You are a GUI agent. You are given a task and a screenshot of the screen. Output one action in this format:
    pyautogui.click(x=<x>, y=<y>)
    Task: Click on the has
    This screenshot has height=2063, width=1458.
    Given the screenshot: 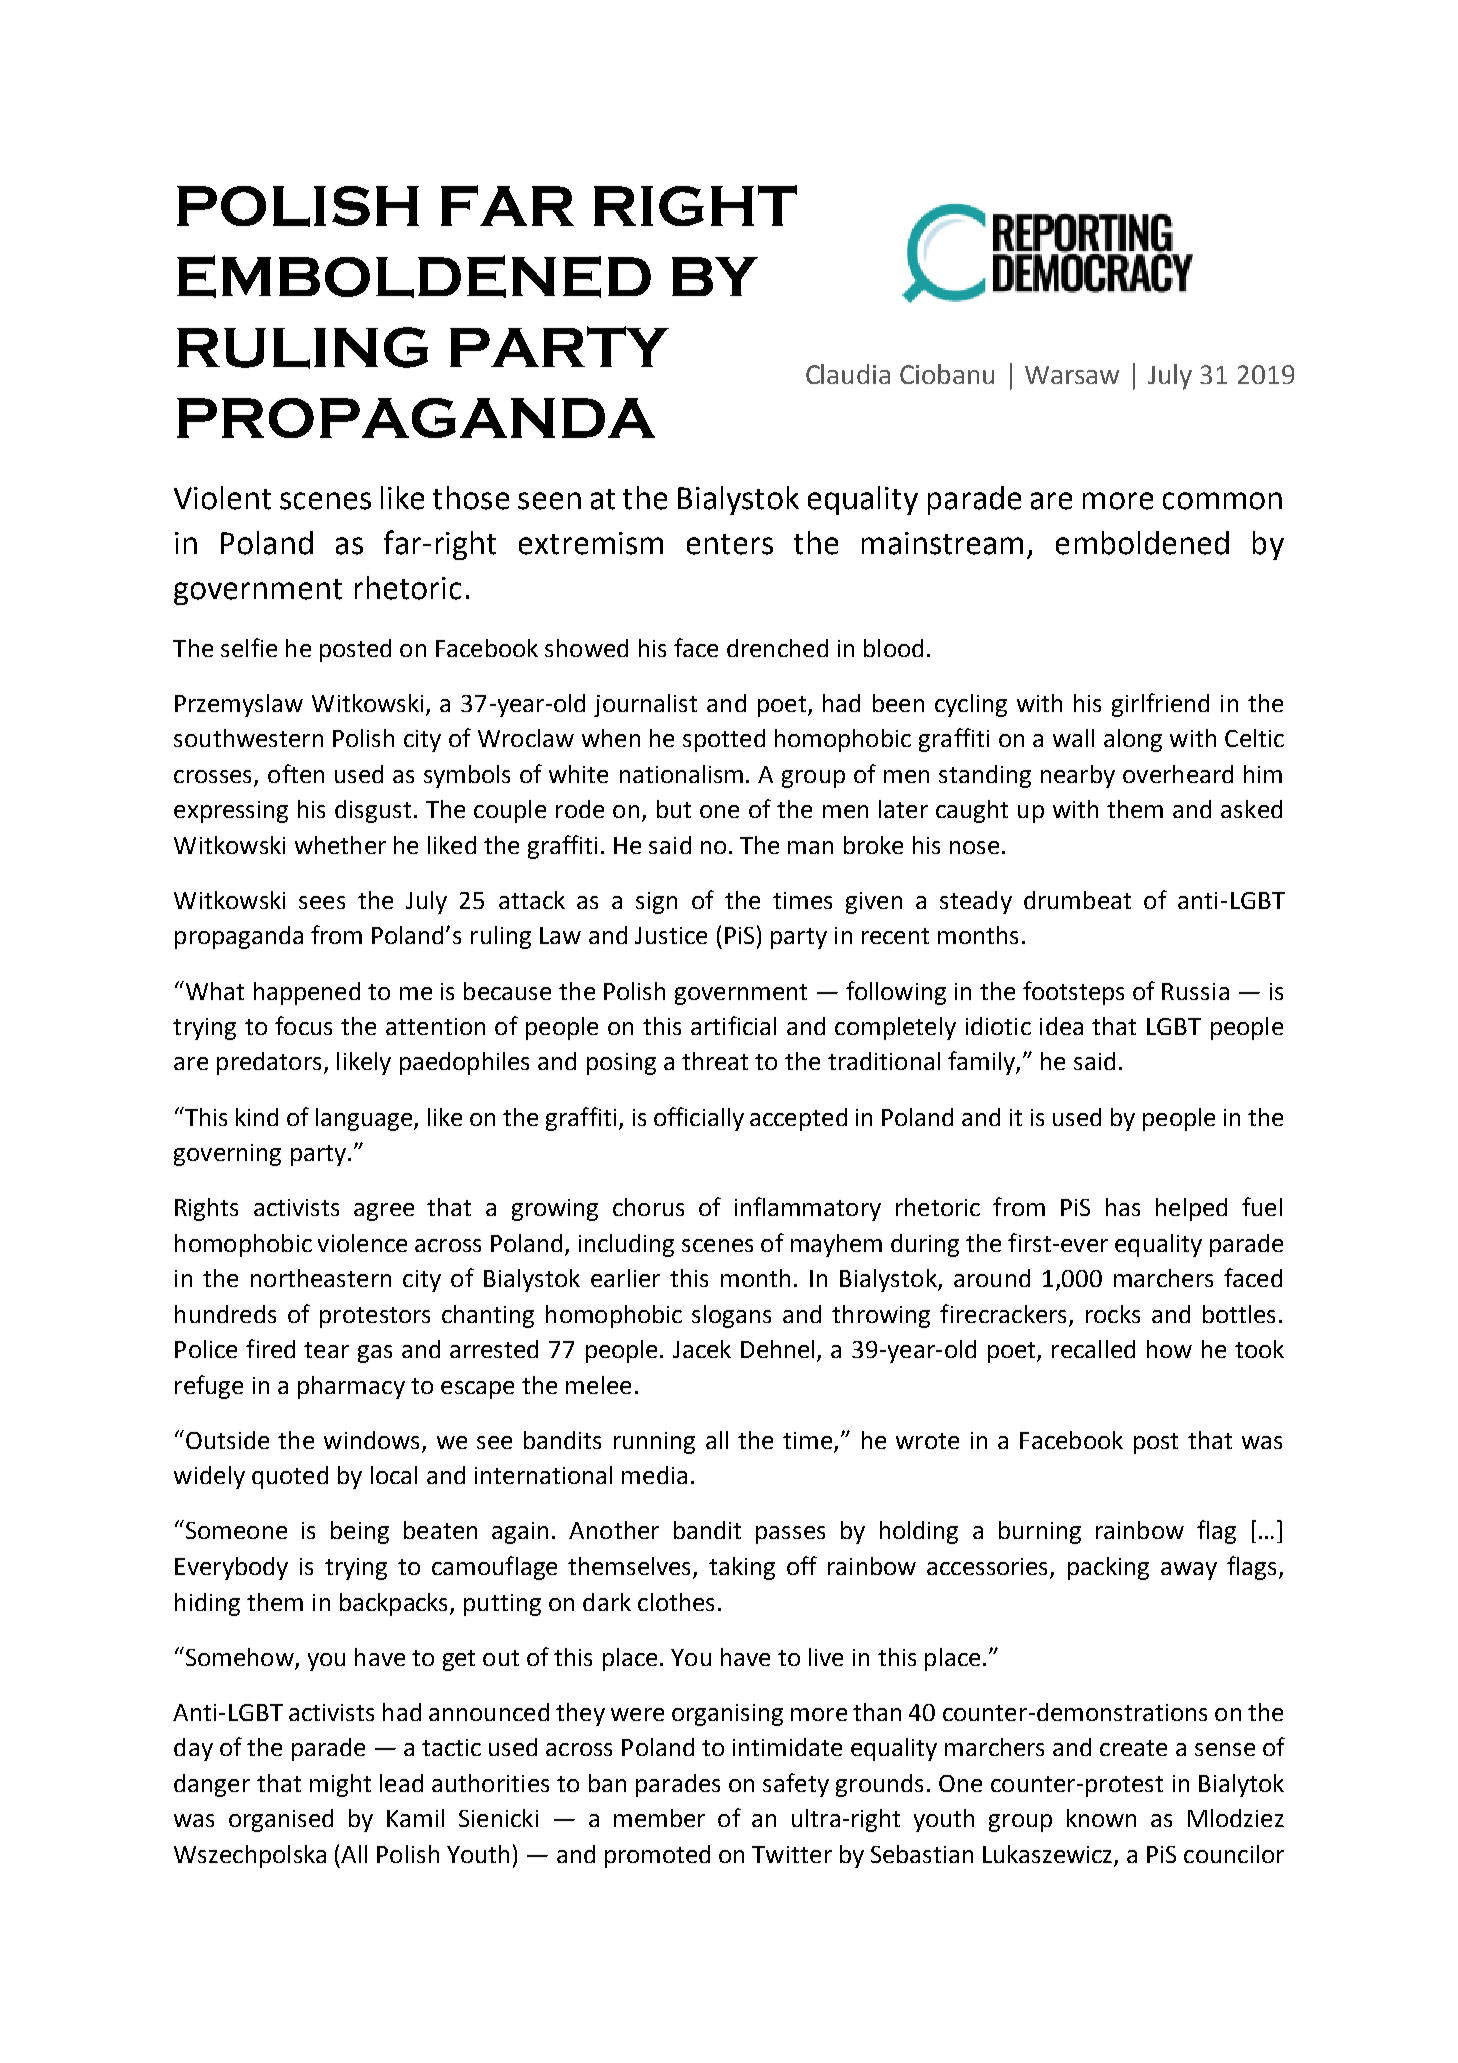 What is the action you would take?
    pyautogui.click(x=1123, y=1207)
